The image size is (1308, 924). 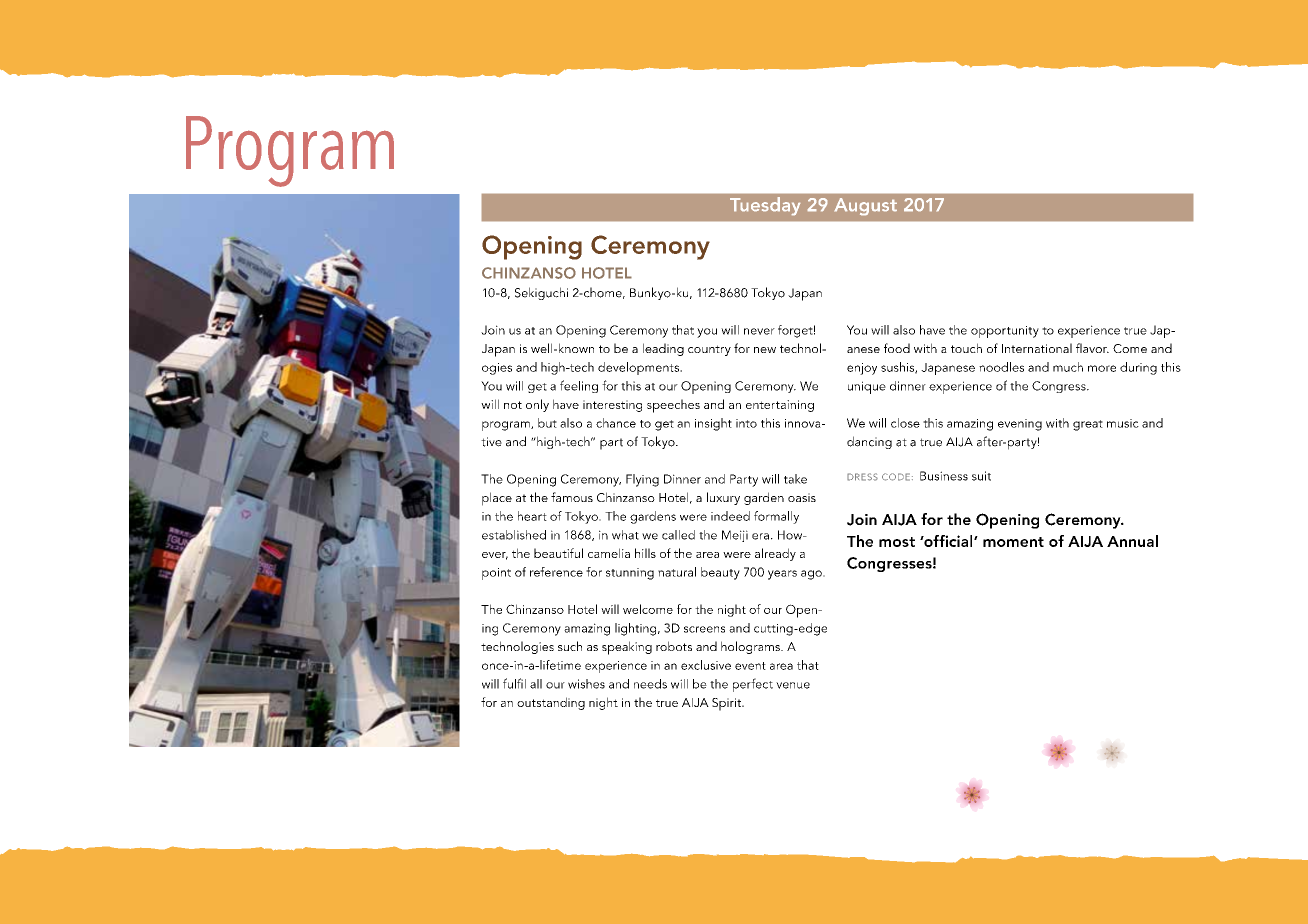 I want to click on great, so click(x=1088, y=425).
